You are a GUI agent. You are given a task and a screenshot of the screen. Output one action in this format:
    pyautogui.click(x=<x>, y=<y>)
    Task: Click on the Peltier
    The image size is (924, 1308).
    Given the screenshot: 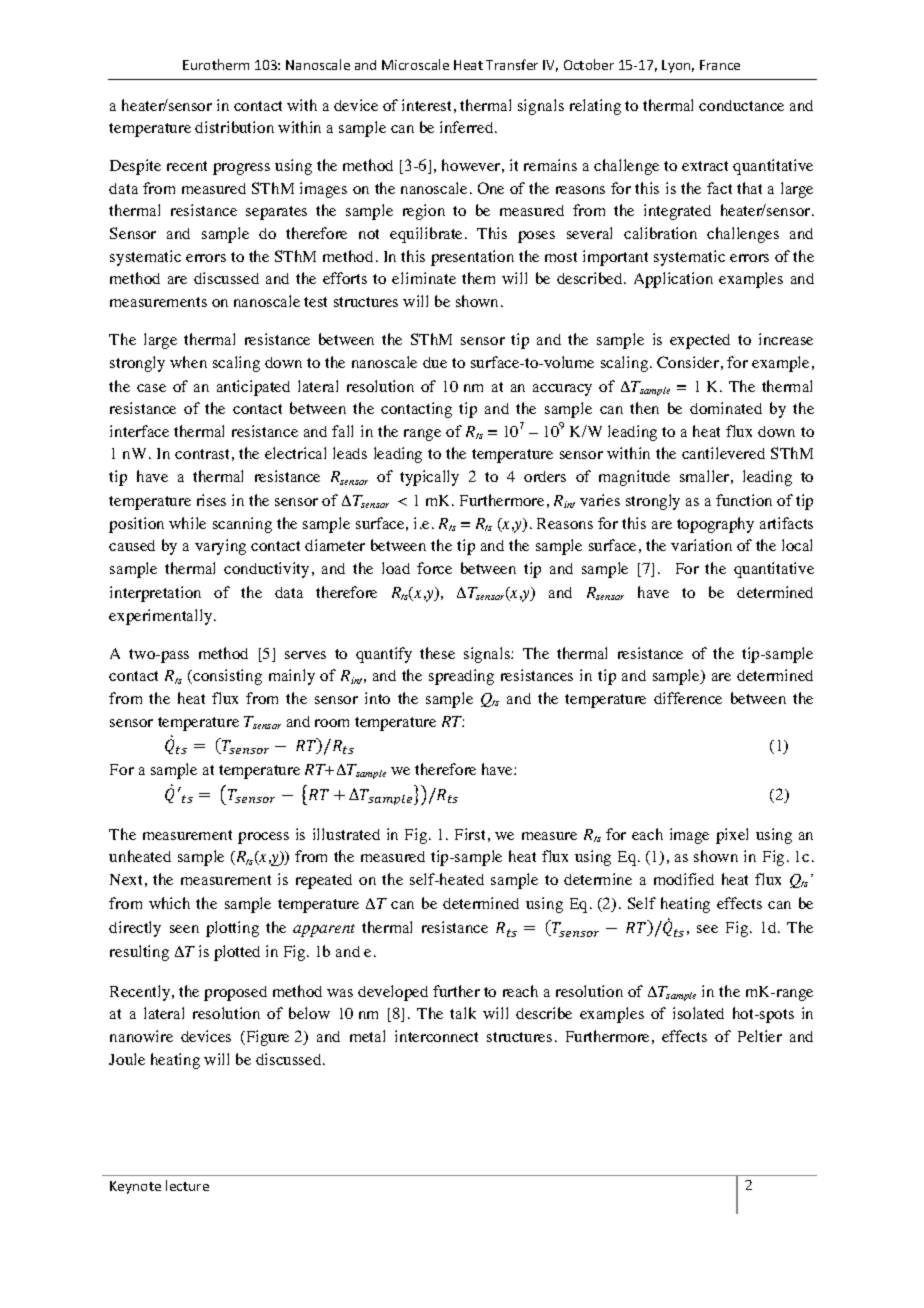 What is the action you would take?
    pyautogui.click(x=760, y=1036)
